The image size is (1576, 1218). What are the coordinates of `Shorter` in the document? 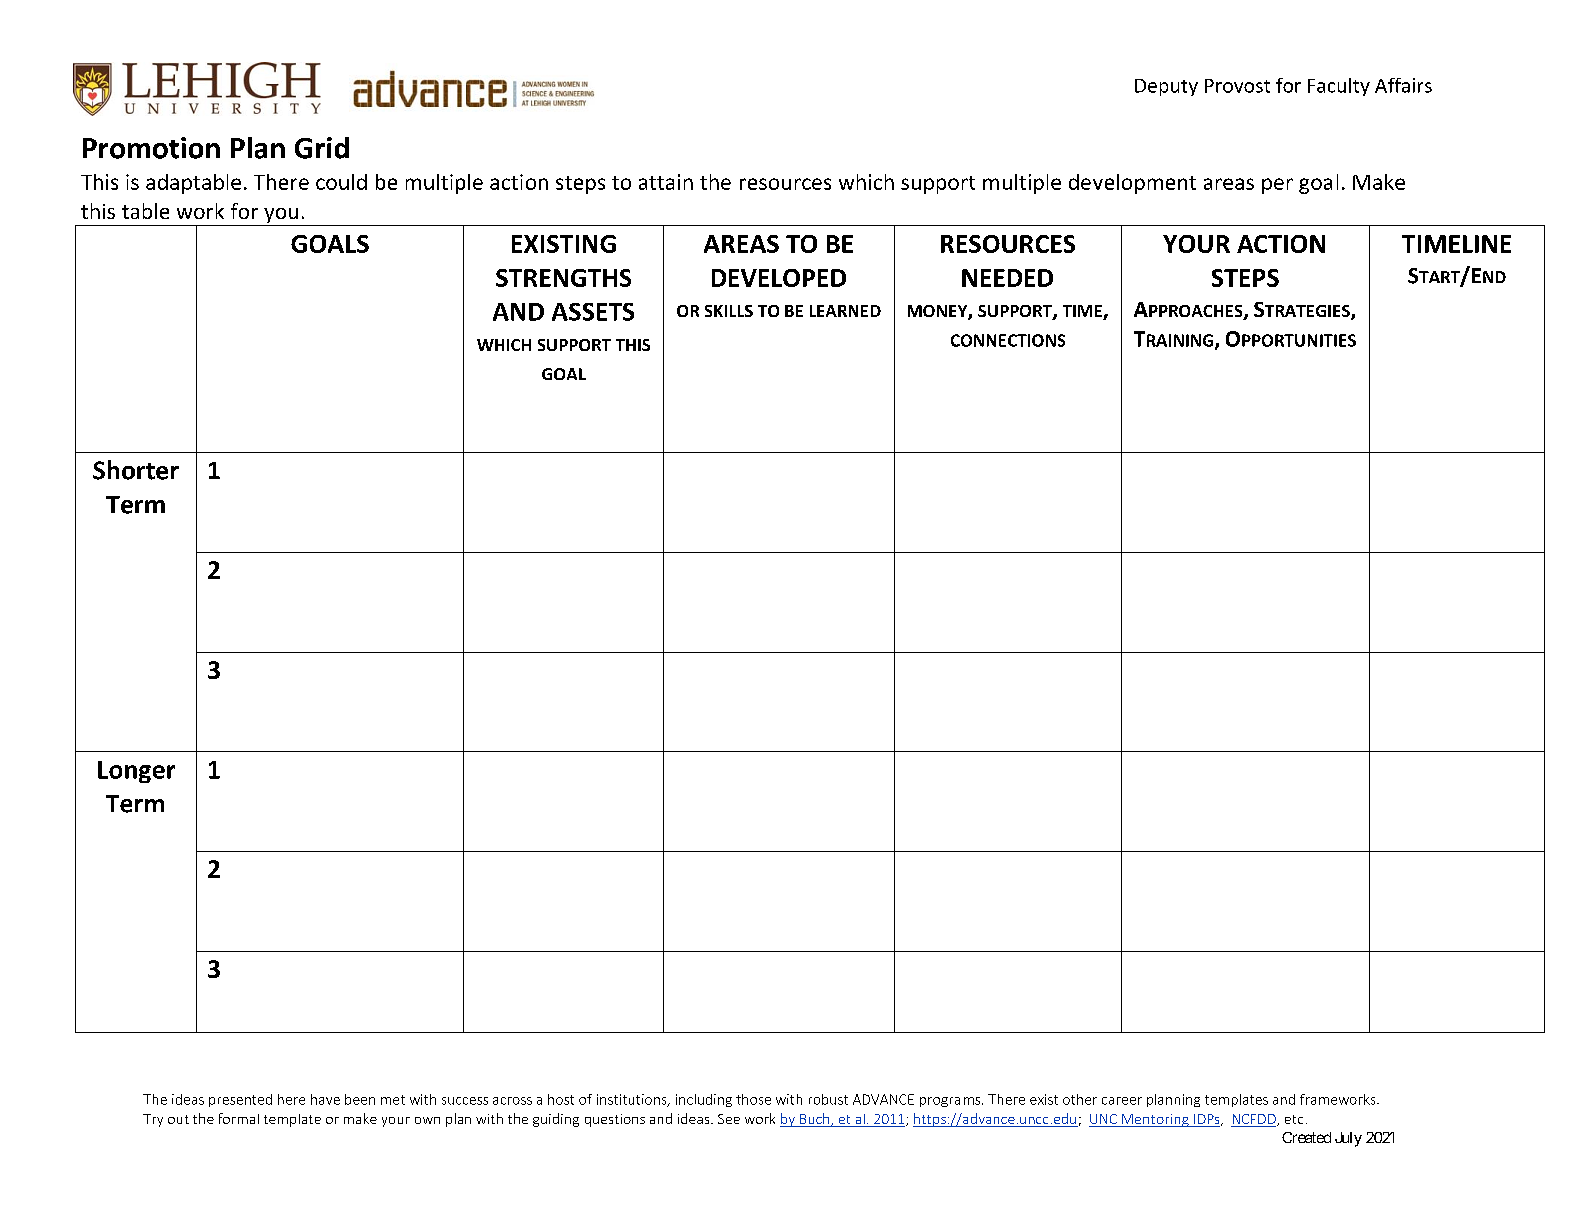 It's located at (136, 470).
